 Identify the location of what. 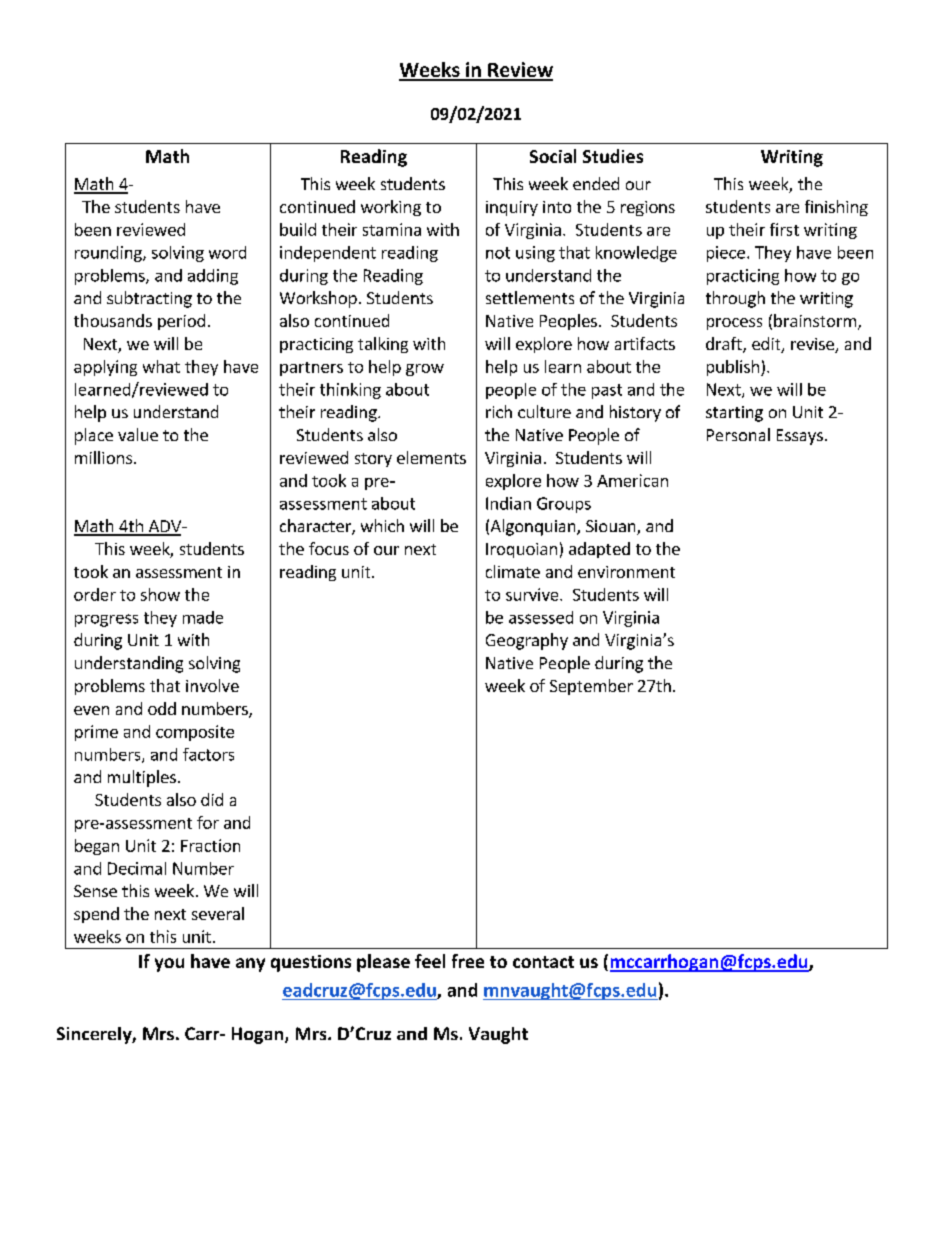
(161, 366).
